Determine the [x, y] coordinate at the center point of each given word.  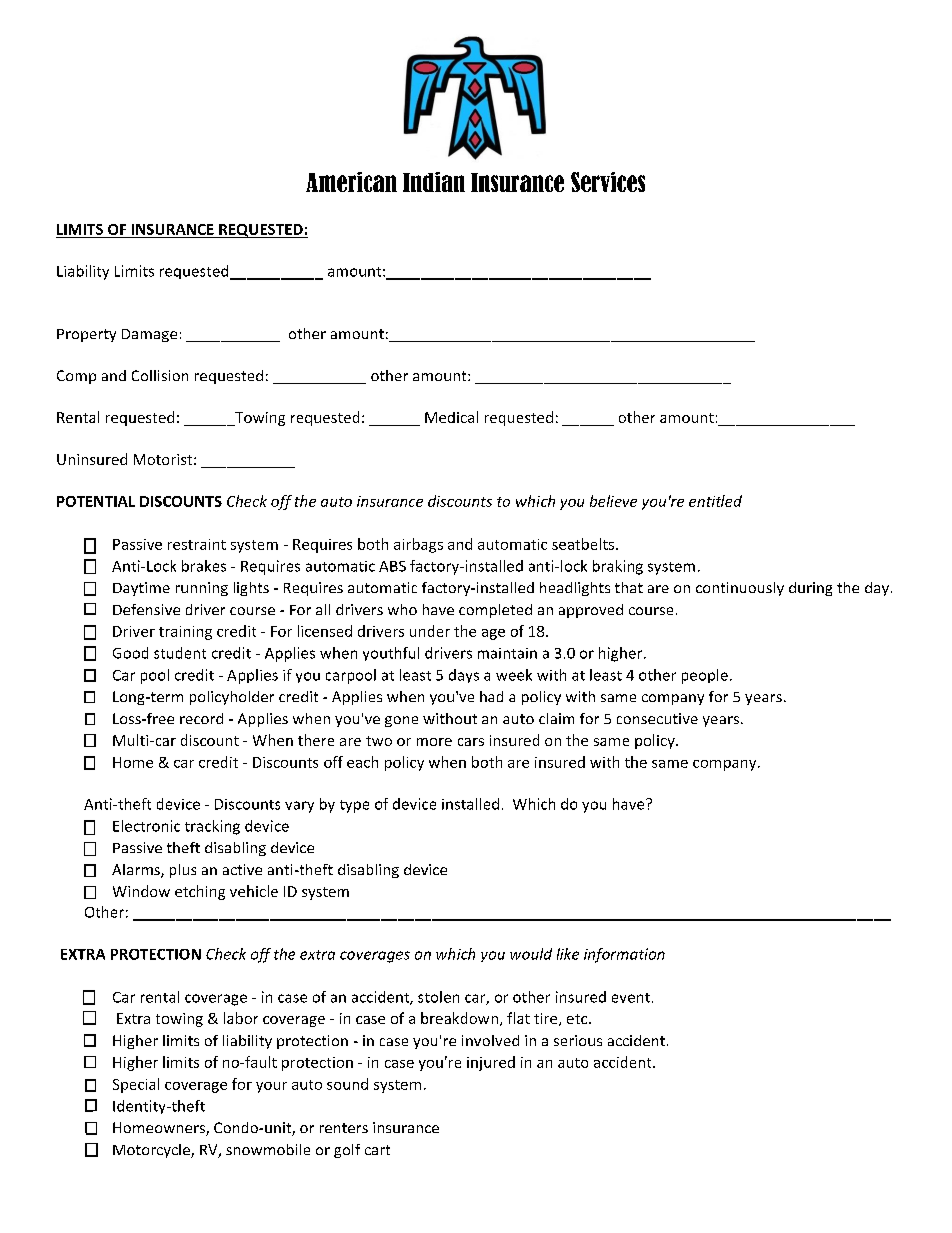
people [705, 676]
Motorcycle [152, 1151]
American [351, 182]
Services [608, 182]
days [464, 676]
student [180, 653]
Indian [434, 182]
